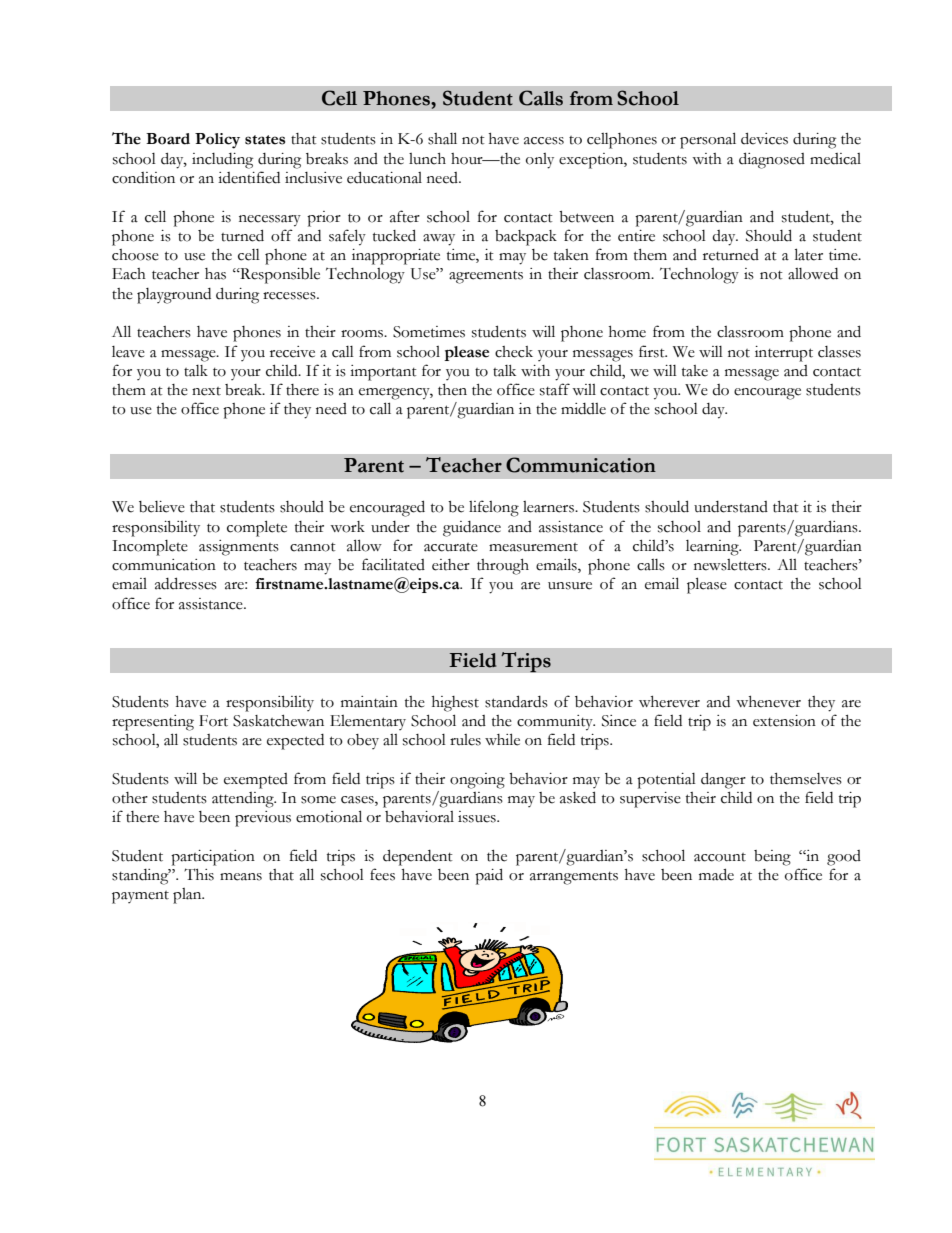  I want to click on only, so click(540, 161).
